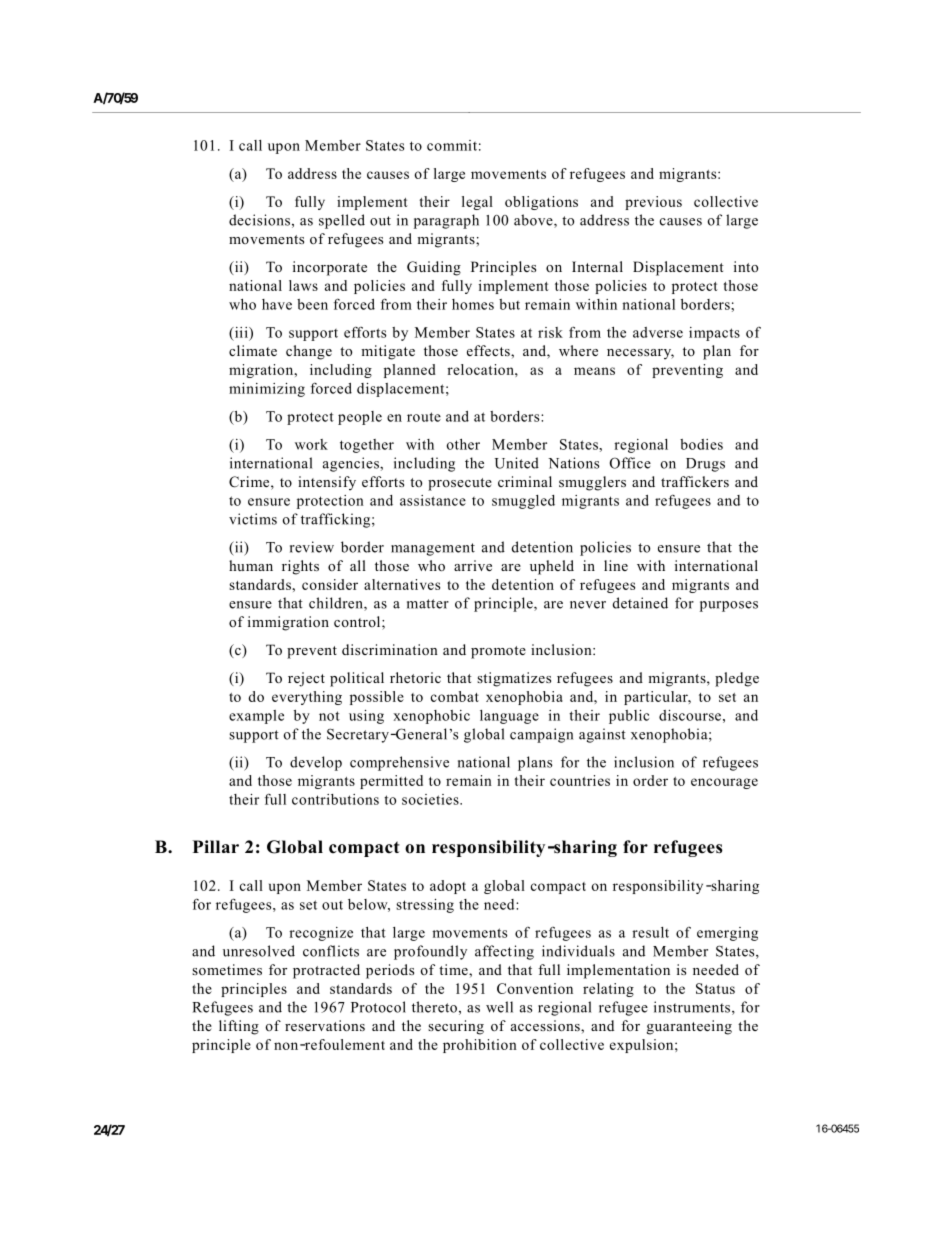 This screenshot has height=1233, width=952. I want to click on spelled, so click(342, 221).
